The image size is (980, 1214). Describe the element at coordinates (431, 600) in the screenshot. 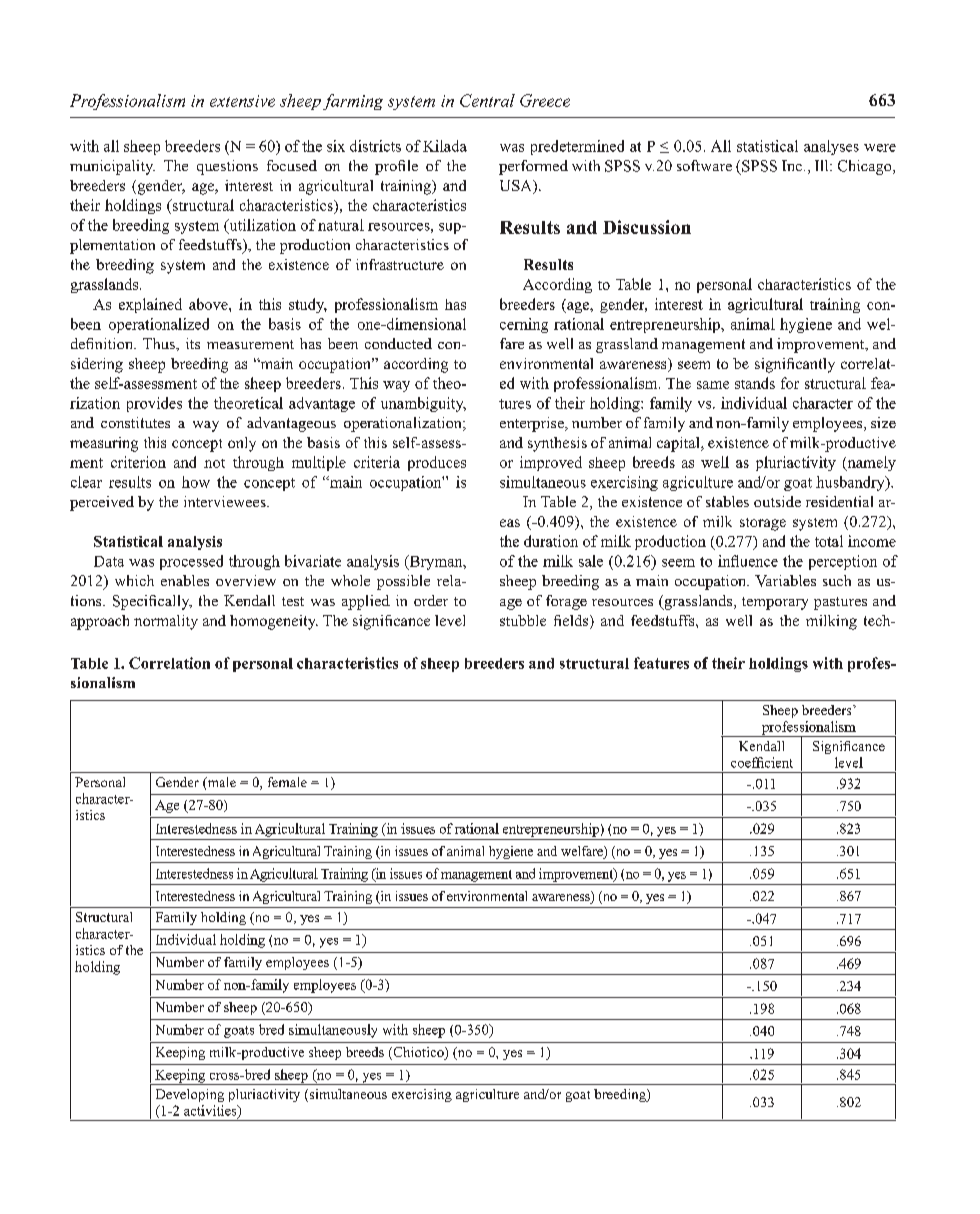

I see `order` at that location.
